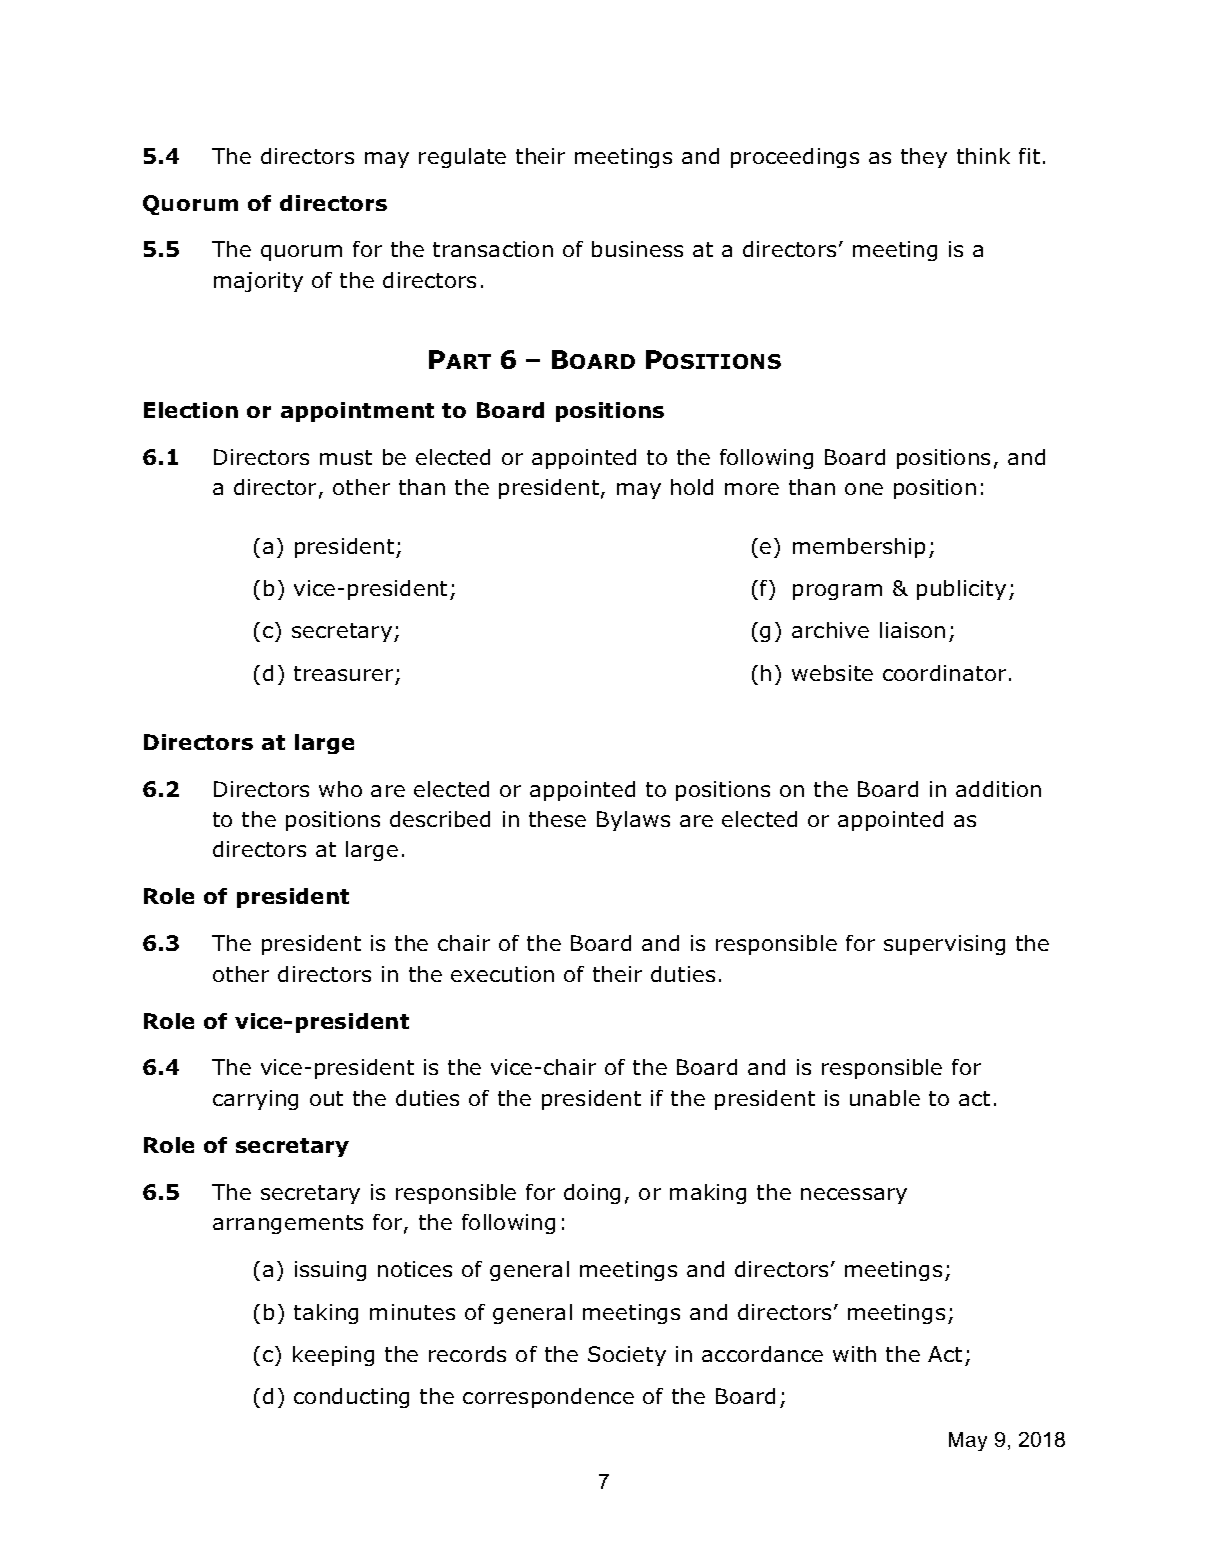  What do you see at coordinates (340, 789) in the page?
I see `who` at bounding box center [340, 789].
